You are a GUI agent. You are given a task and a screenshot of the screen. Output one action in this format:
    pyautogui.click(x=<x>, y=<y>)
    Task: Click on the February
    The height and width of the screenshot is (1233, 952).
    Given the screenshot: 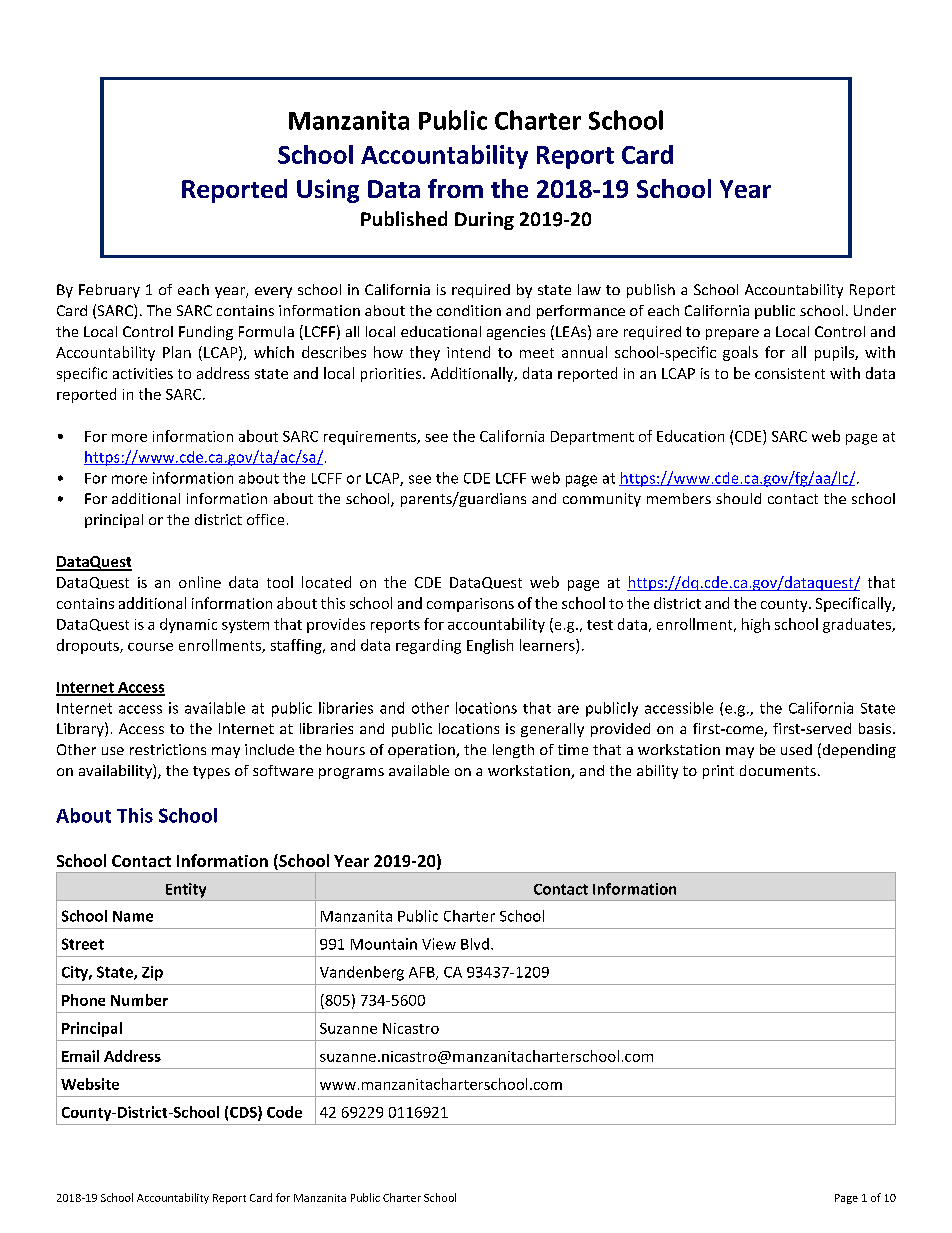 What is the action you would take?
    pyautogui.click(x=109, y=291)
